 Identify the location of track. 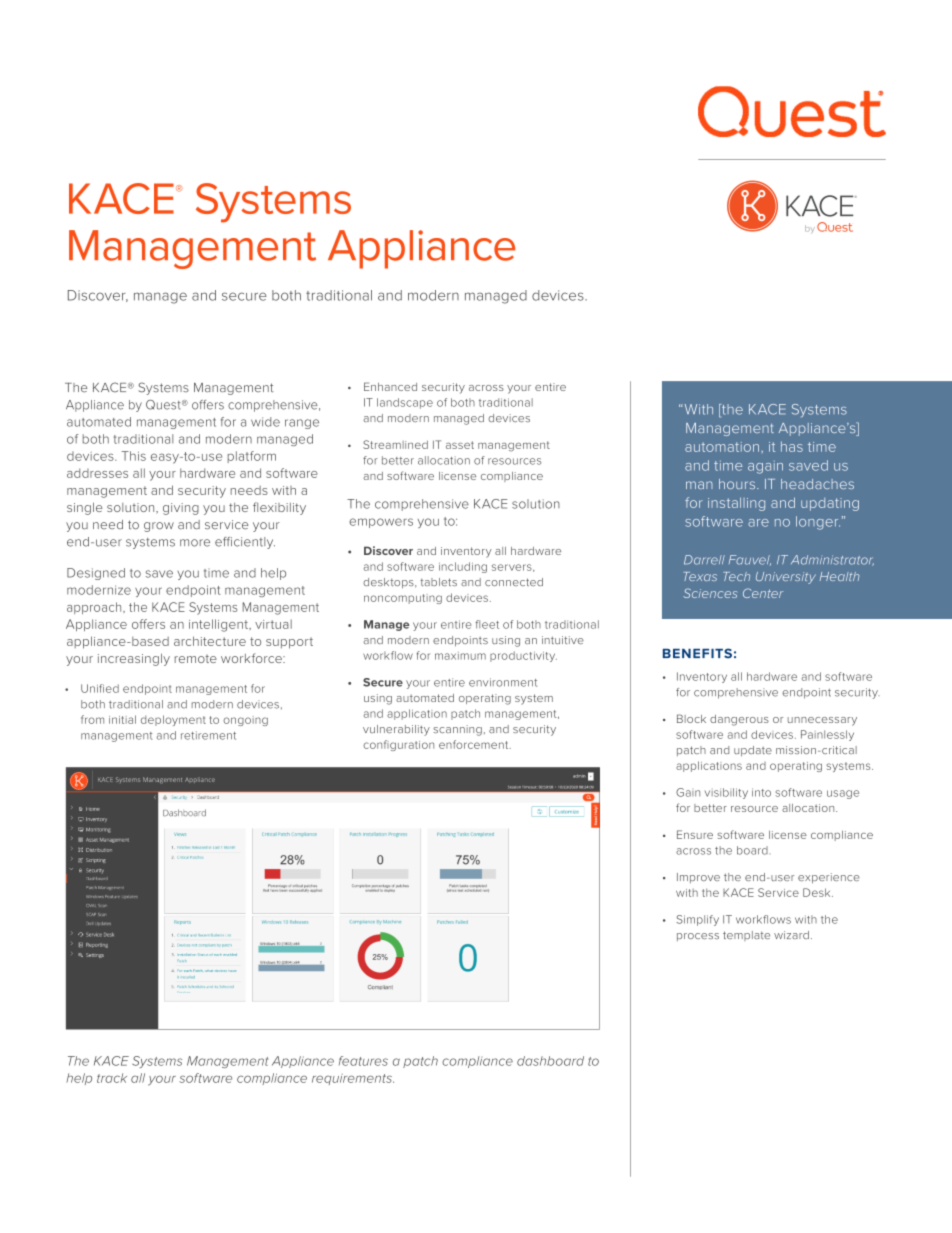
(112, 1078).
